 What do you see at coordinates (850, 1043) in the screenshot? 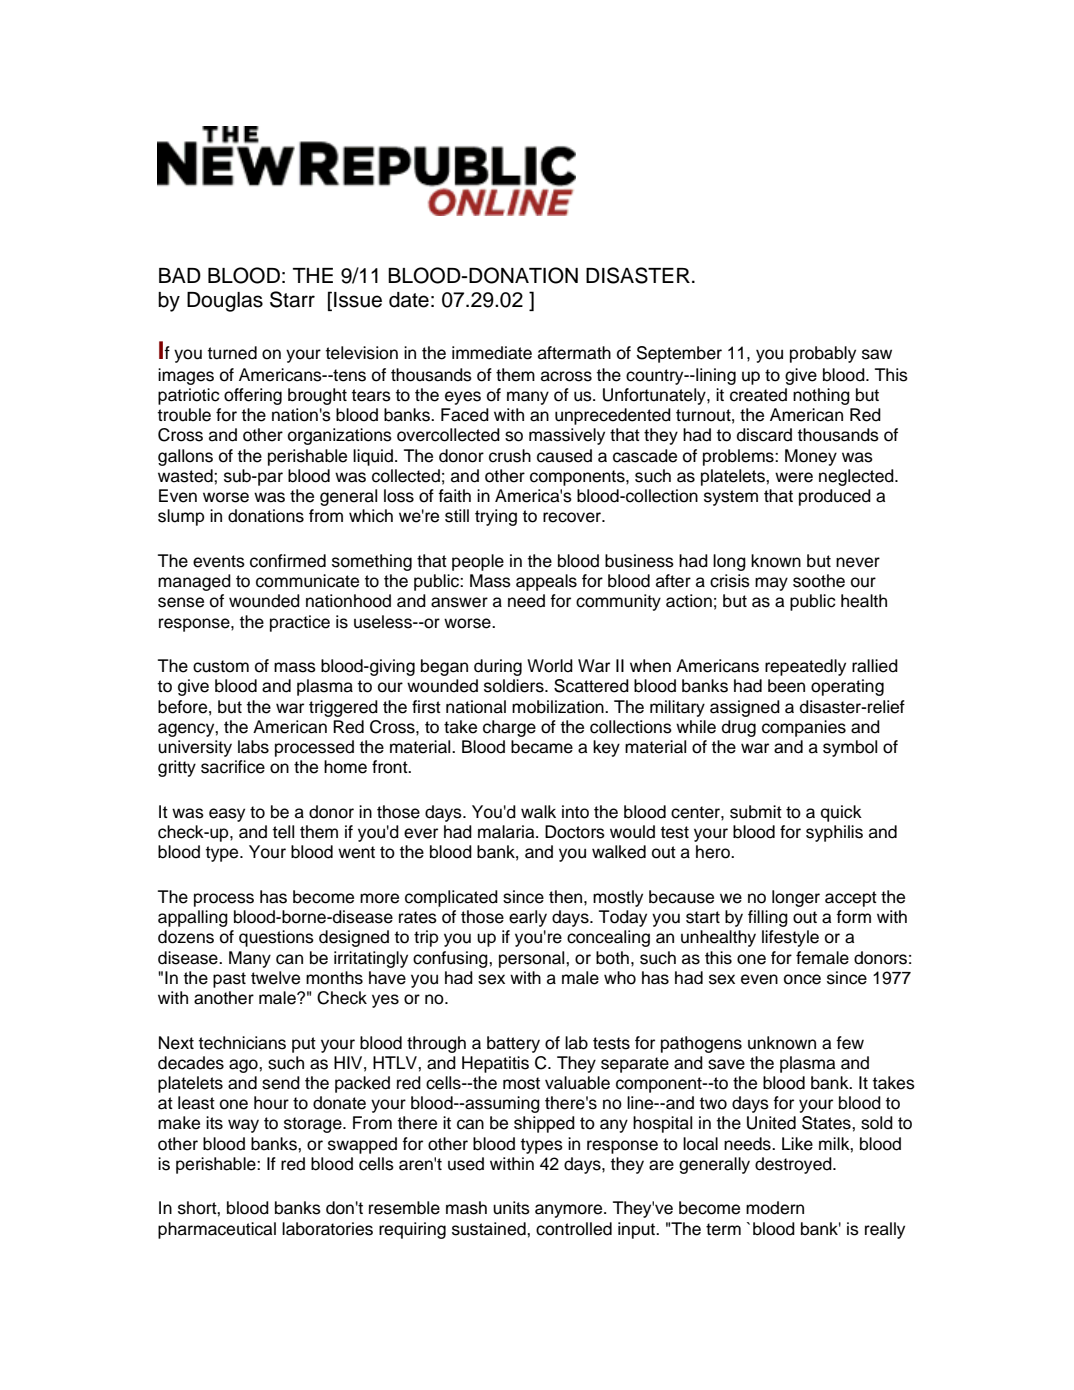
I see `few` at bounding box center [850, 1043].
